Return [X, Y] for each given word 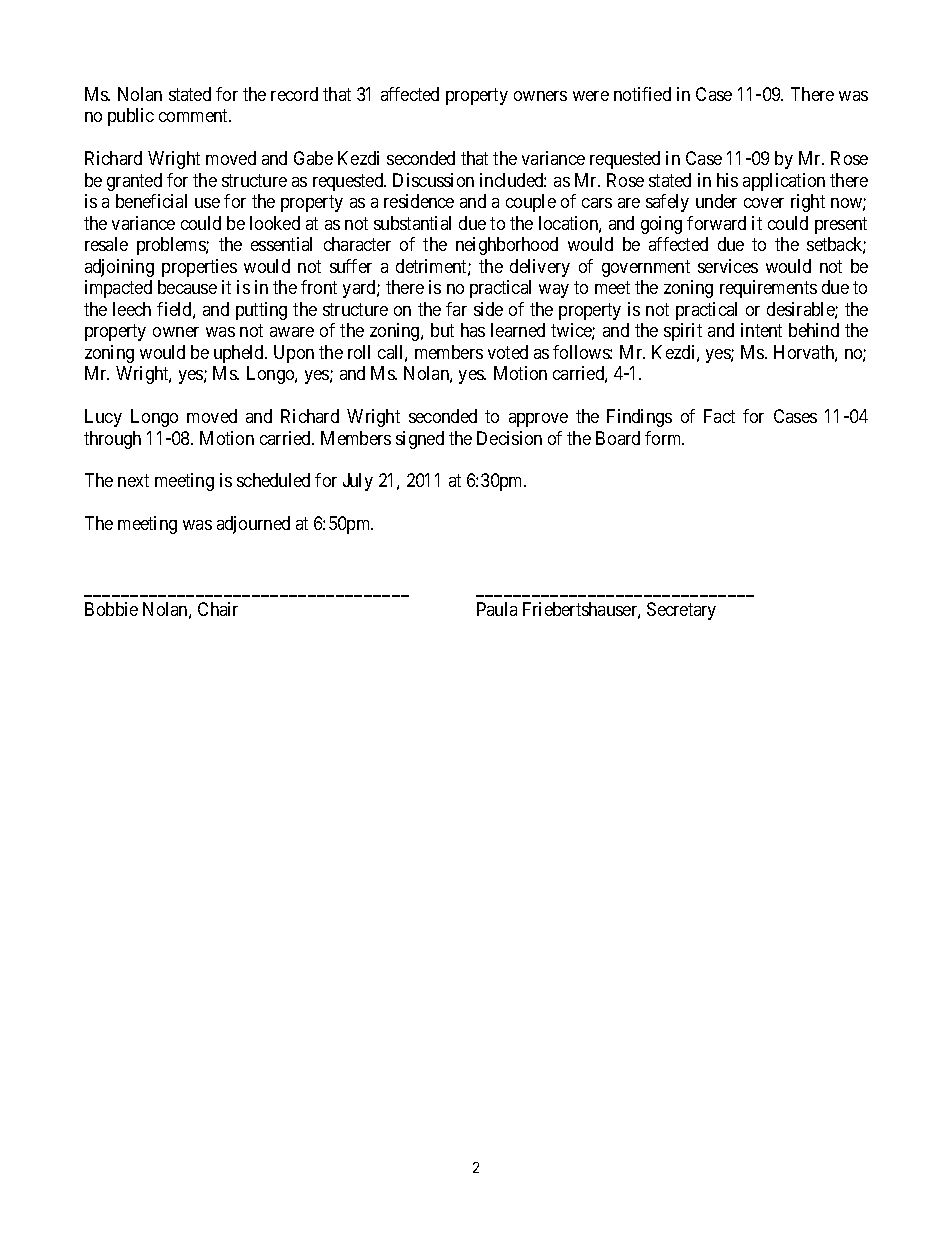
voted [508, 352]
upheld [240, 354]
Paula [497, 609]
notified [642, 94]
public [131, 117]
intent [761, 330]
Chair [218, 609]
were [591, 96]
